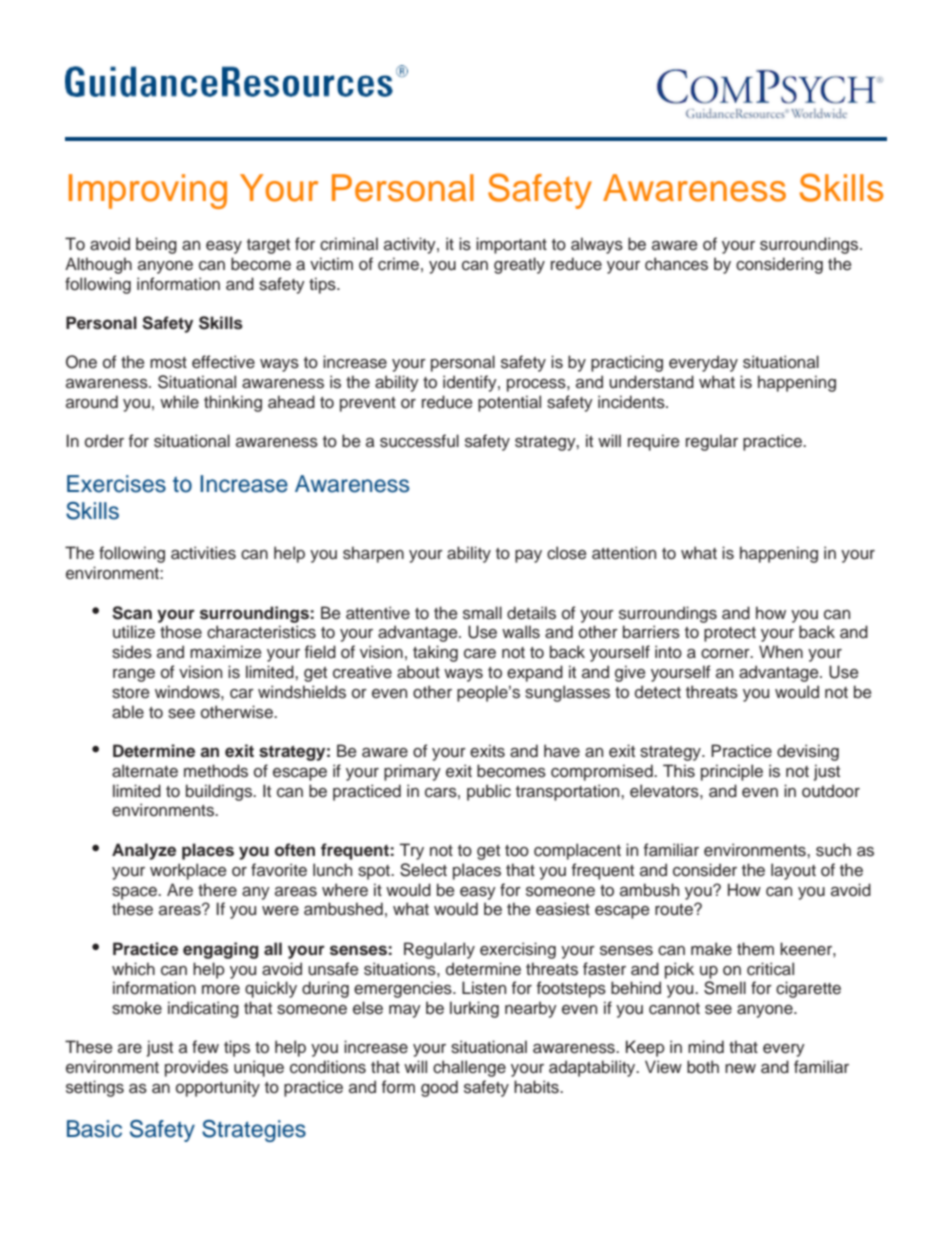 This image has height=1233, width=952. Describe the element at coordinates (732, 772) in the image. I see `principle` at that location.
